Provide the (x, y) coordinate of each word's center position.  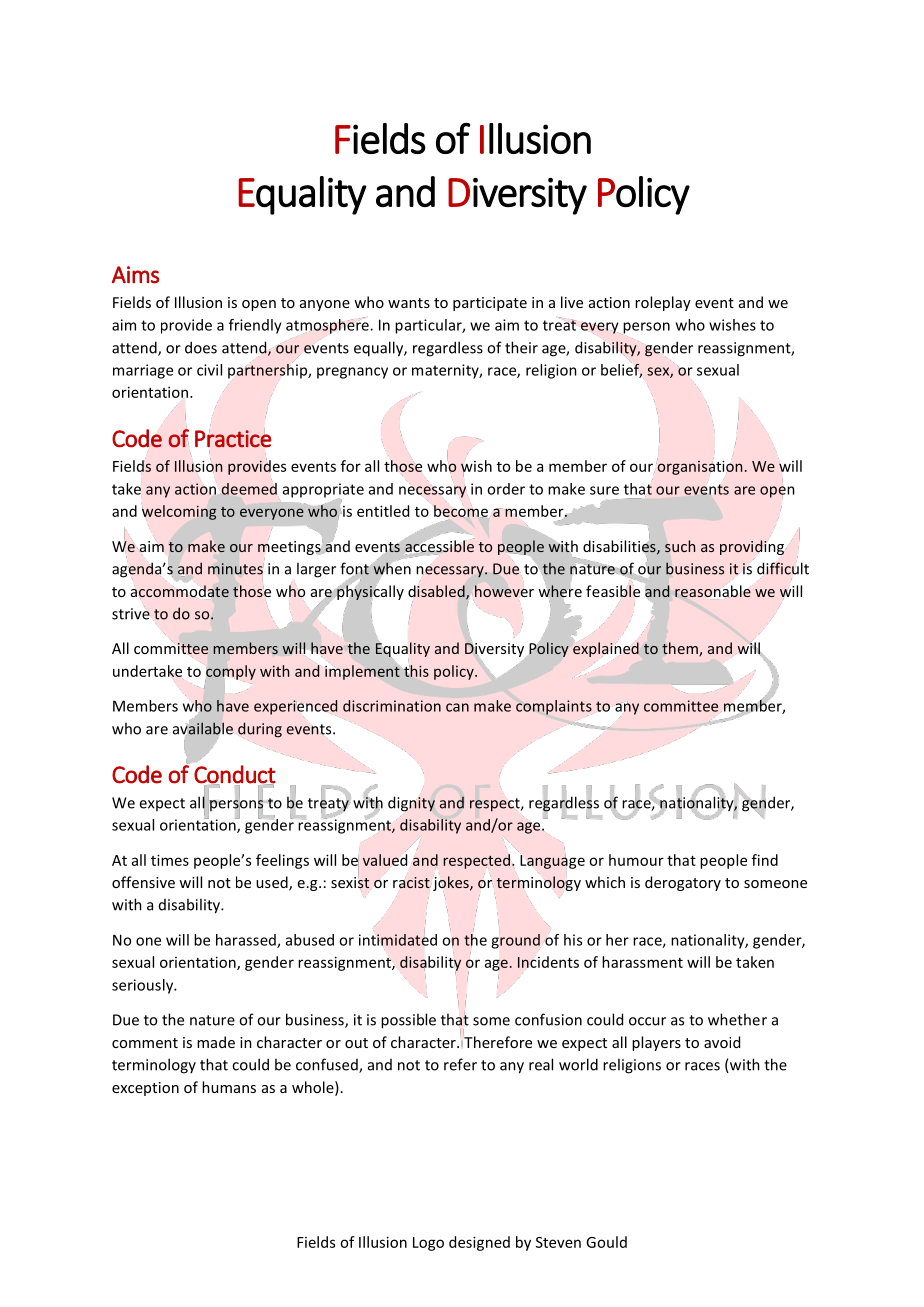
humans (229, 1087)
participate (490, 304)
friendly (255, 326)
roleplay (663, 303)
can (457, 707)
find (765, 860)
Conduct (235, 775)
